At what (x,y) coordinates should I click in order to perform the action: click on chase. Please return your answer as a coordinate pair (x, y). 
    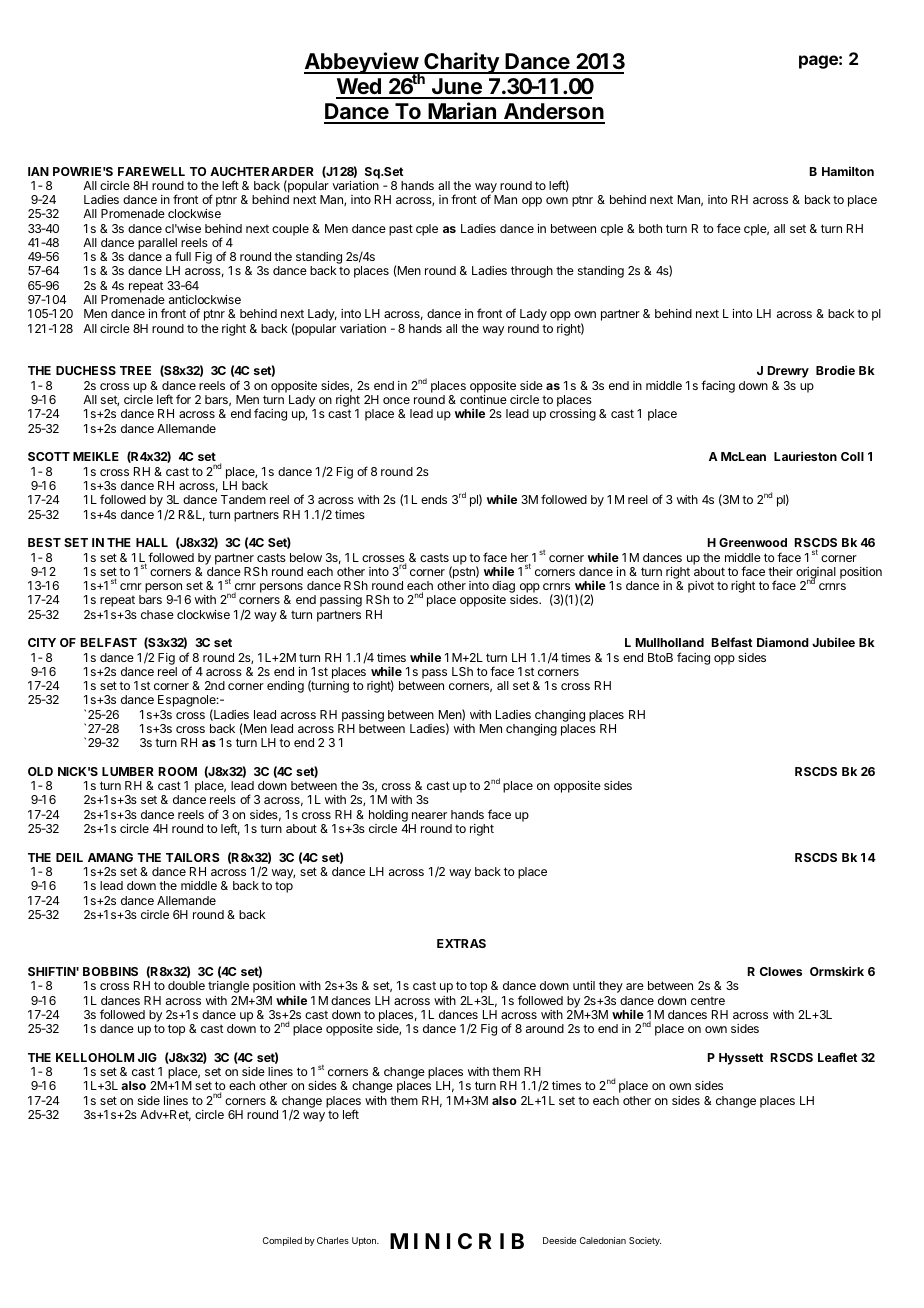
    Looking at the image, I should click on (157, 614).
